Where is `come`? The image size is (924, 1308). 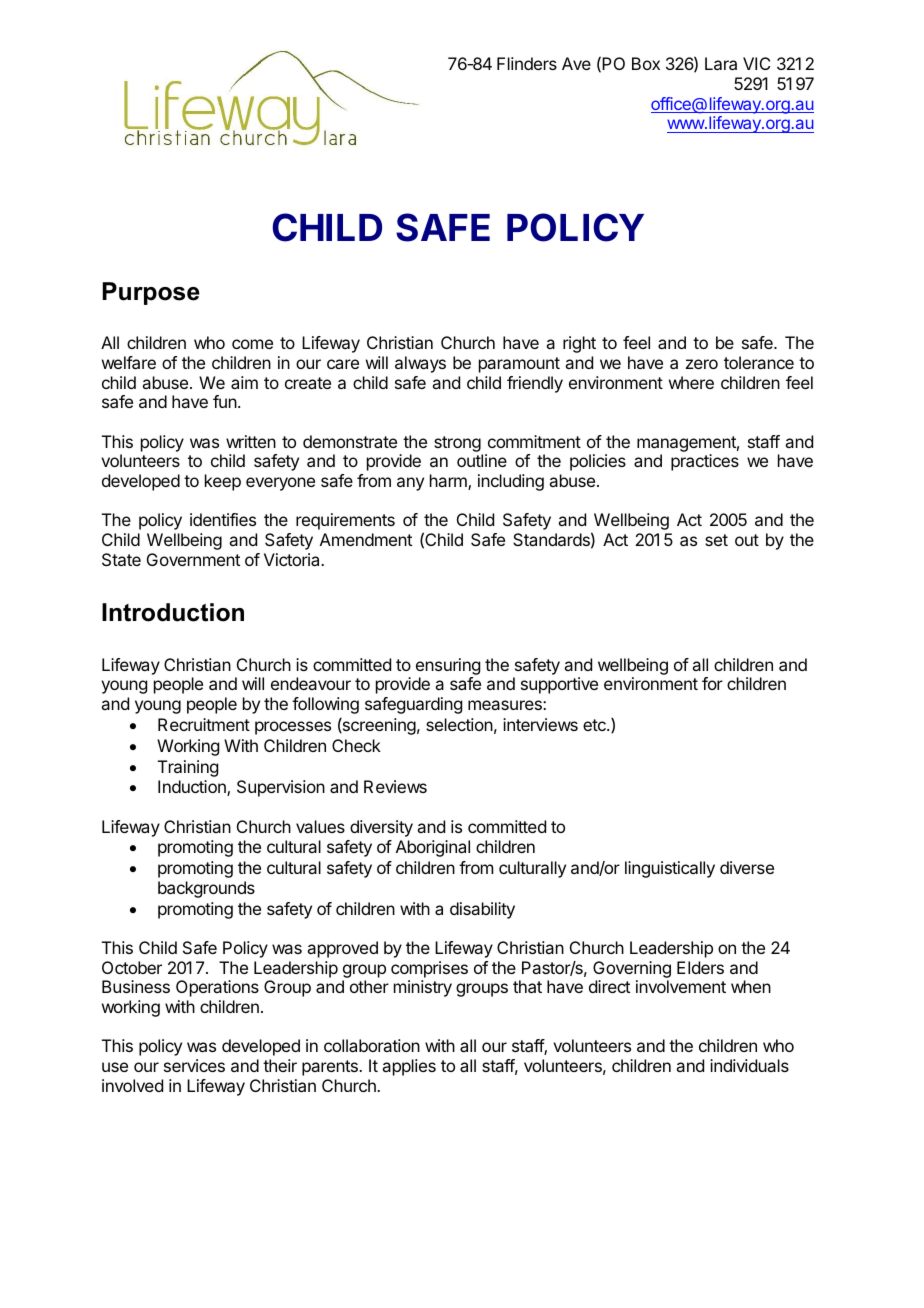
come is located at coordinates (252, 344).
